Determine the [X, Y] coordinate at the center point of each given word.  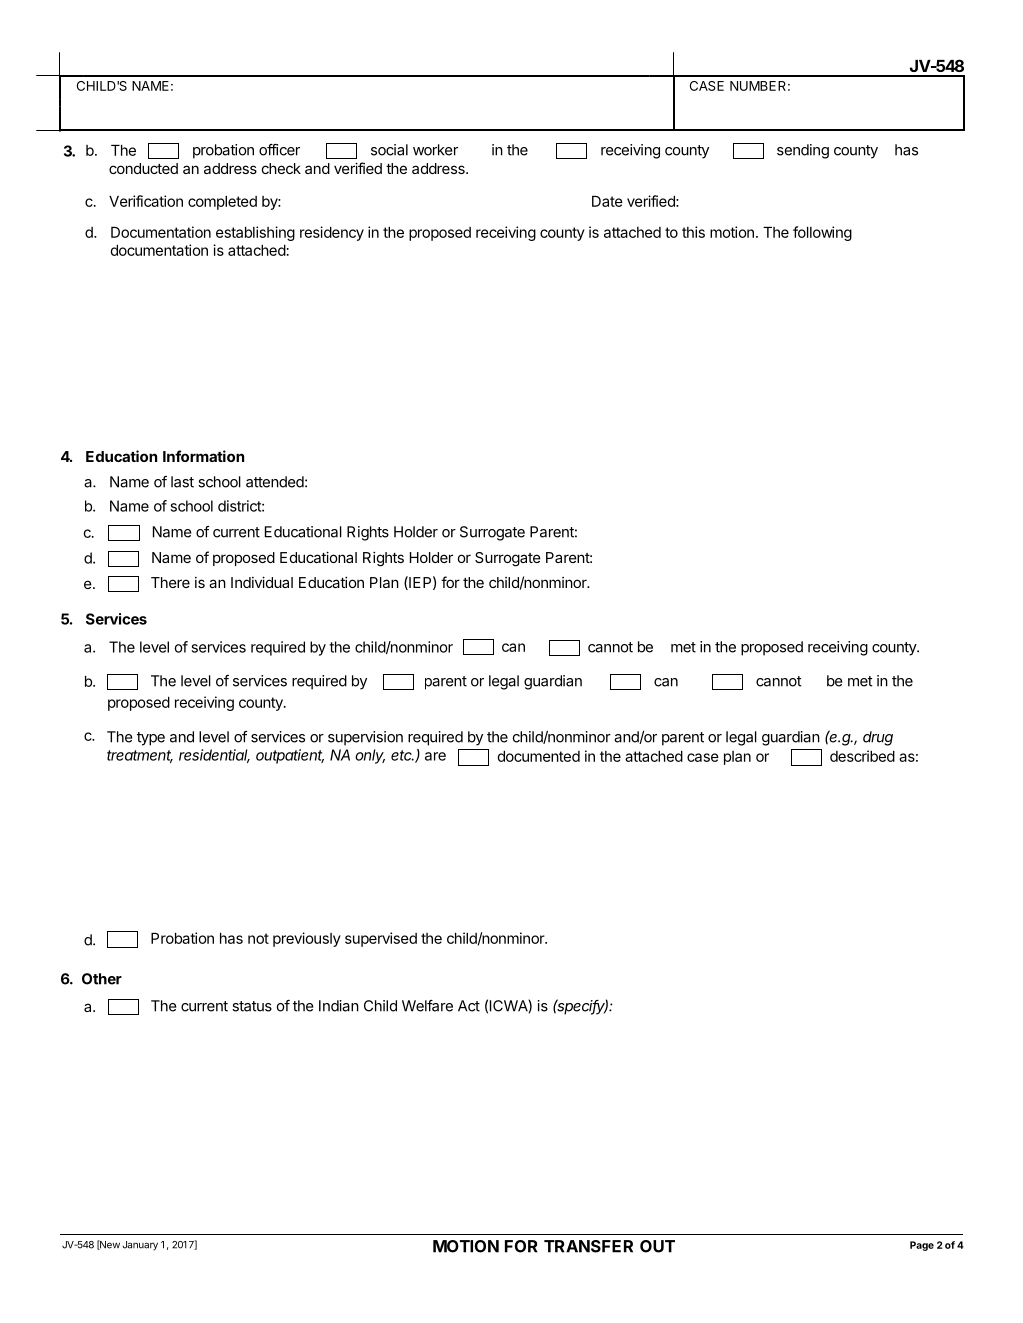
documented [538, 756]
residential [214, 756]
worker [435, 150]
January [140, 1246]
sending [803, 151]
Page [922, 1246]
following [822, 233]
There [170, 582]
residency [332, 233]
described [862, 756]
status [252, 1006]
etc [402, 755]
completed [222, 203]
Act [469, 1006]
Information [203, 456]
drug [878, 738]
